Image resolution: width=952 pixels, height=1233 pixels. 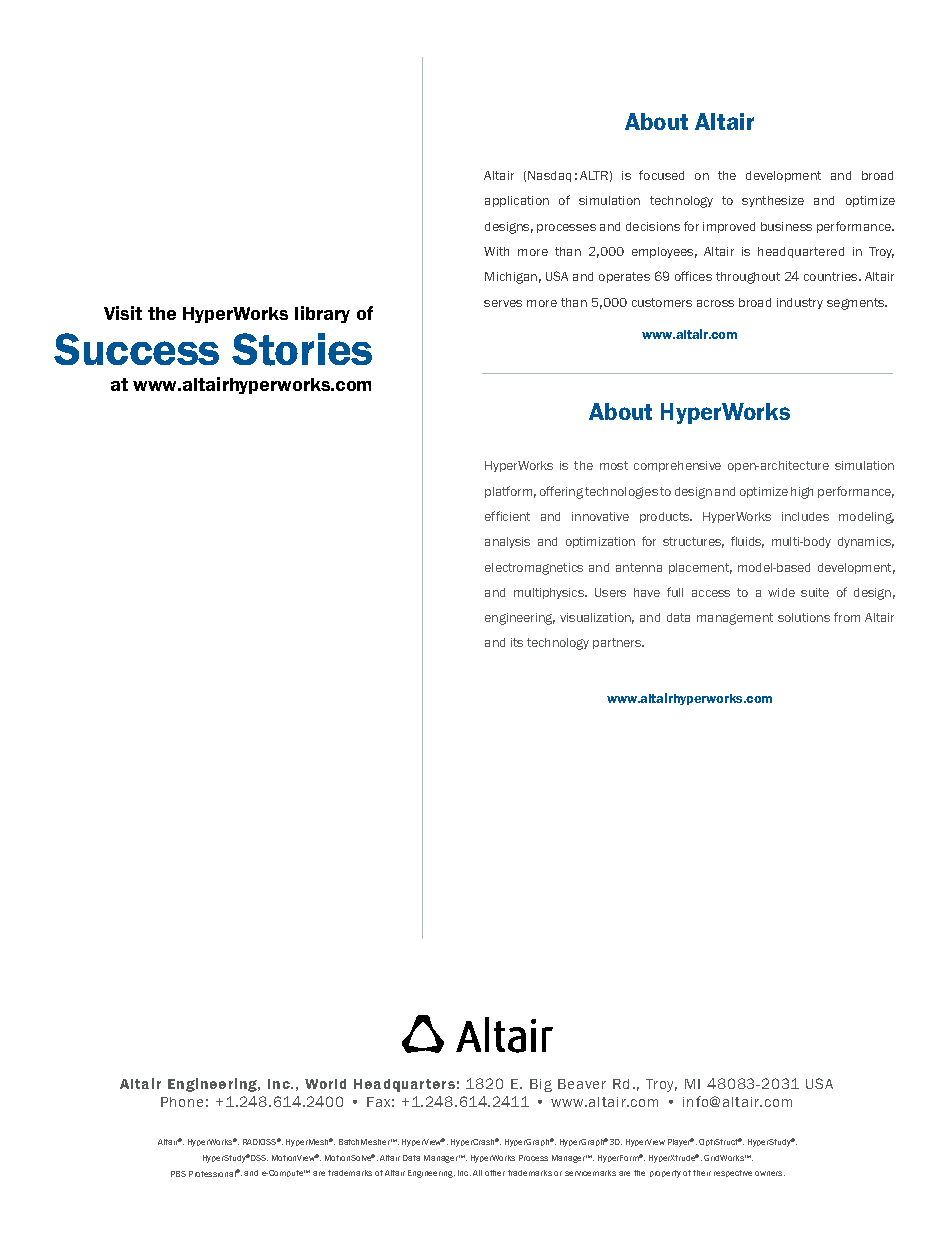 I want to click on high, so click(x=802, y=493).
